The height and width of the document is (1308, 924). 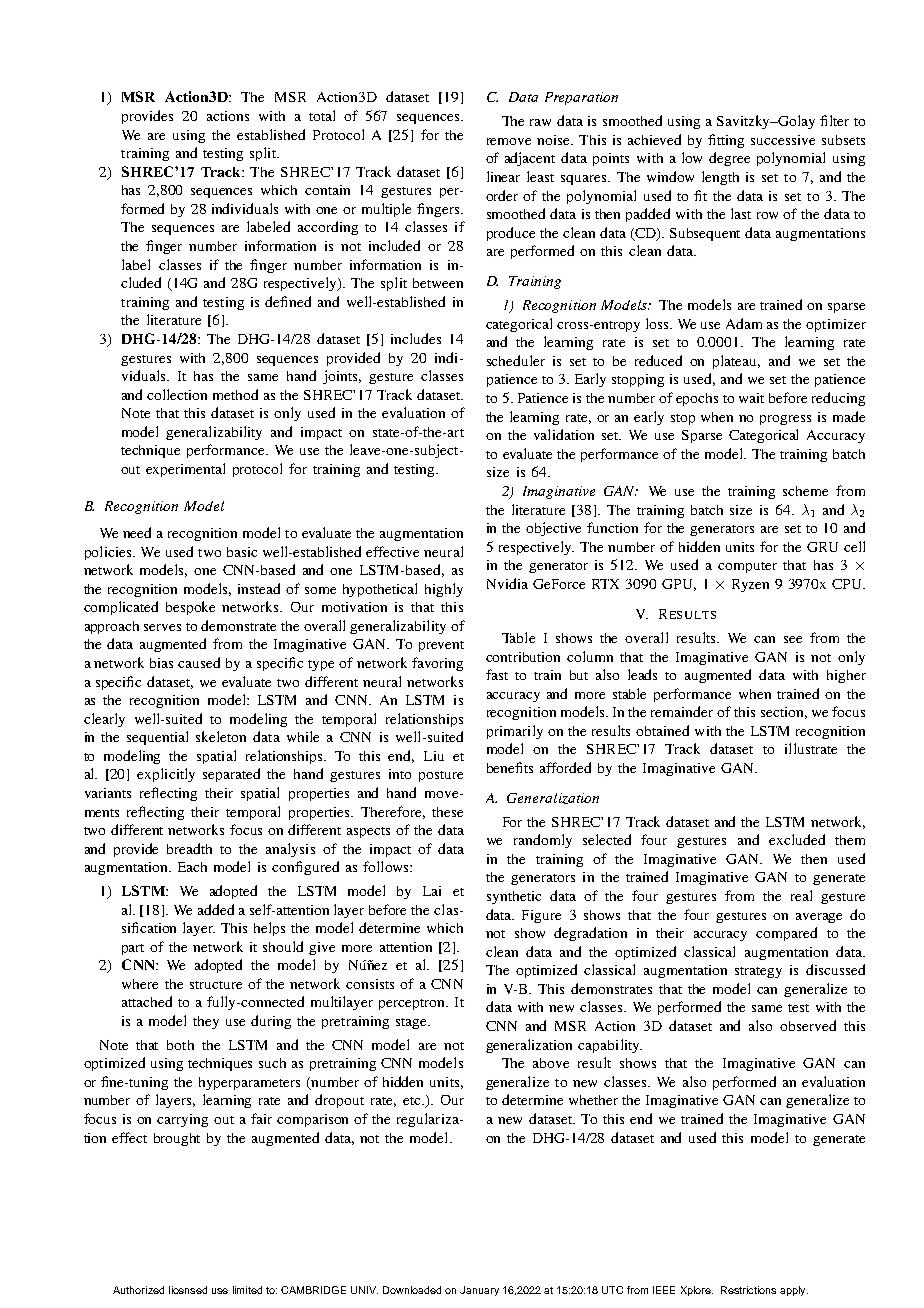 What do you see at coordinates (783, 140) in the document?
I see `successive` at bounding box center [783, 140].
